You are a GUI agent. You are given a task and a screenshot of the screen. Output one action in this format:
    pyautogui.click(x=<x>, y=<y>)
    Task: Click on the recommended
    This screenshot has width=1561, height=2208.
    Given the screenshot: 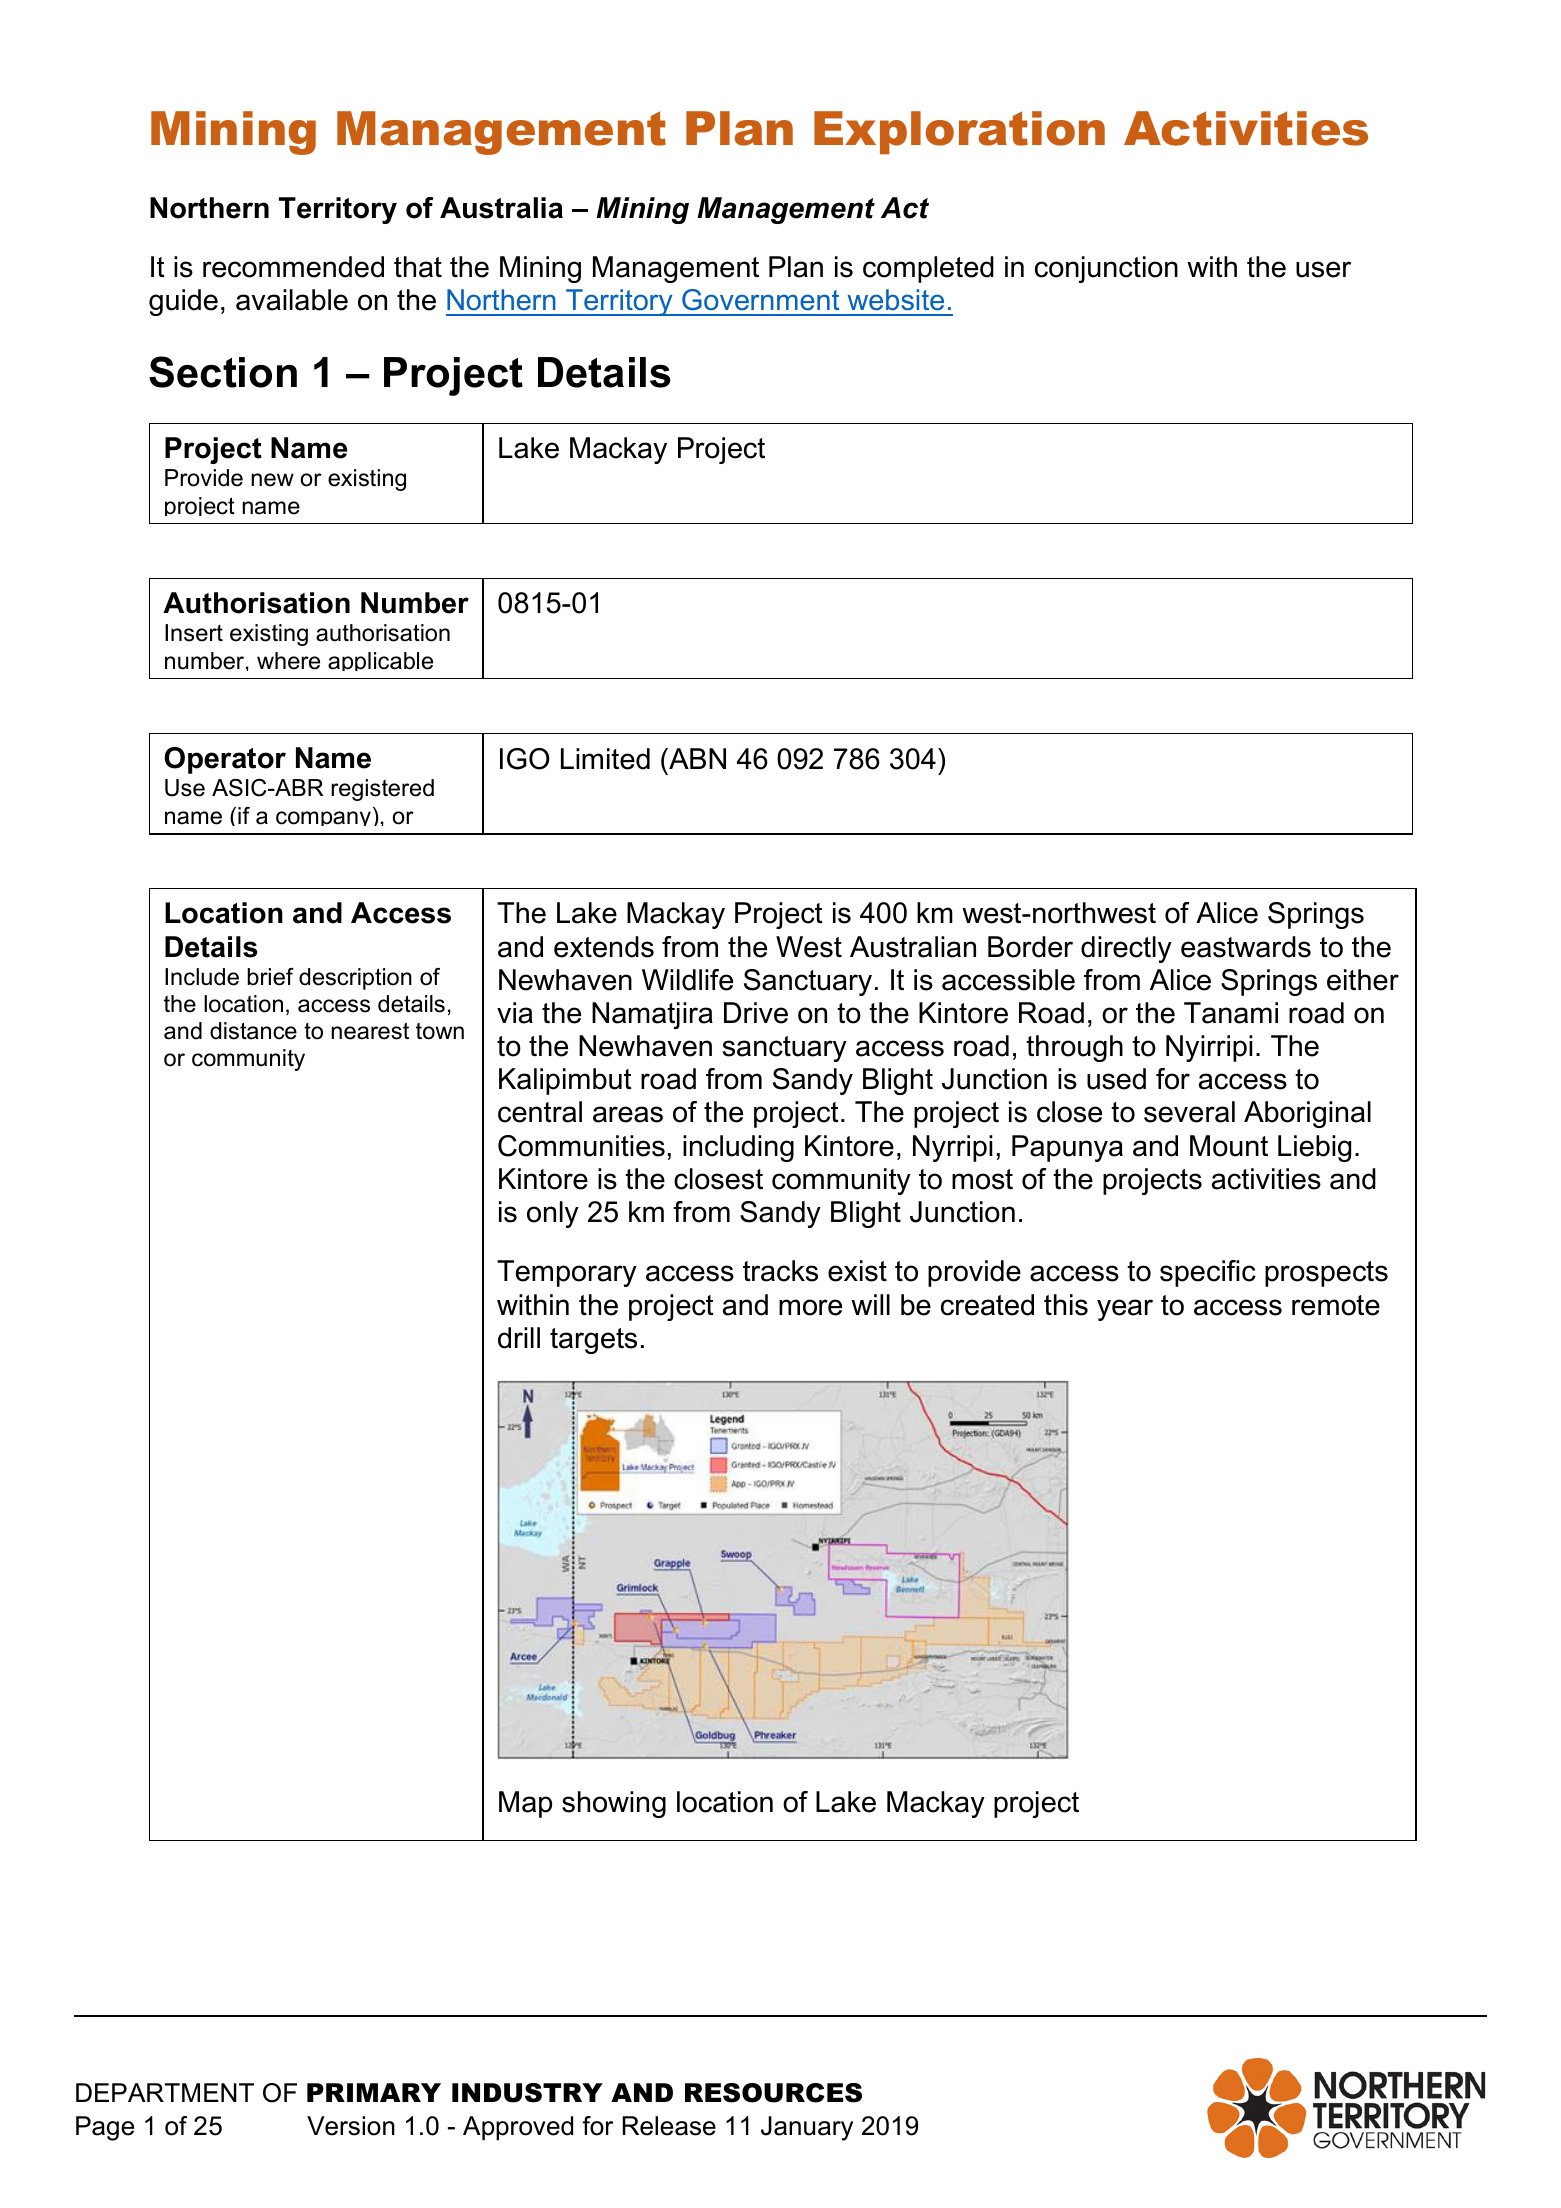 What is the action you would take?
    pyautogui.click(x=293, y=267)
